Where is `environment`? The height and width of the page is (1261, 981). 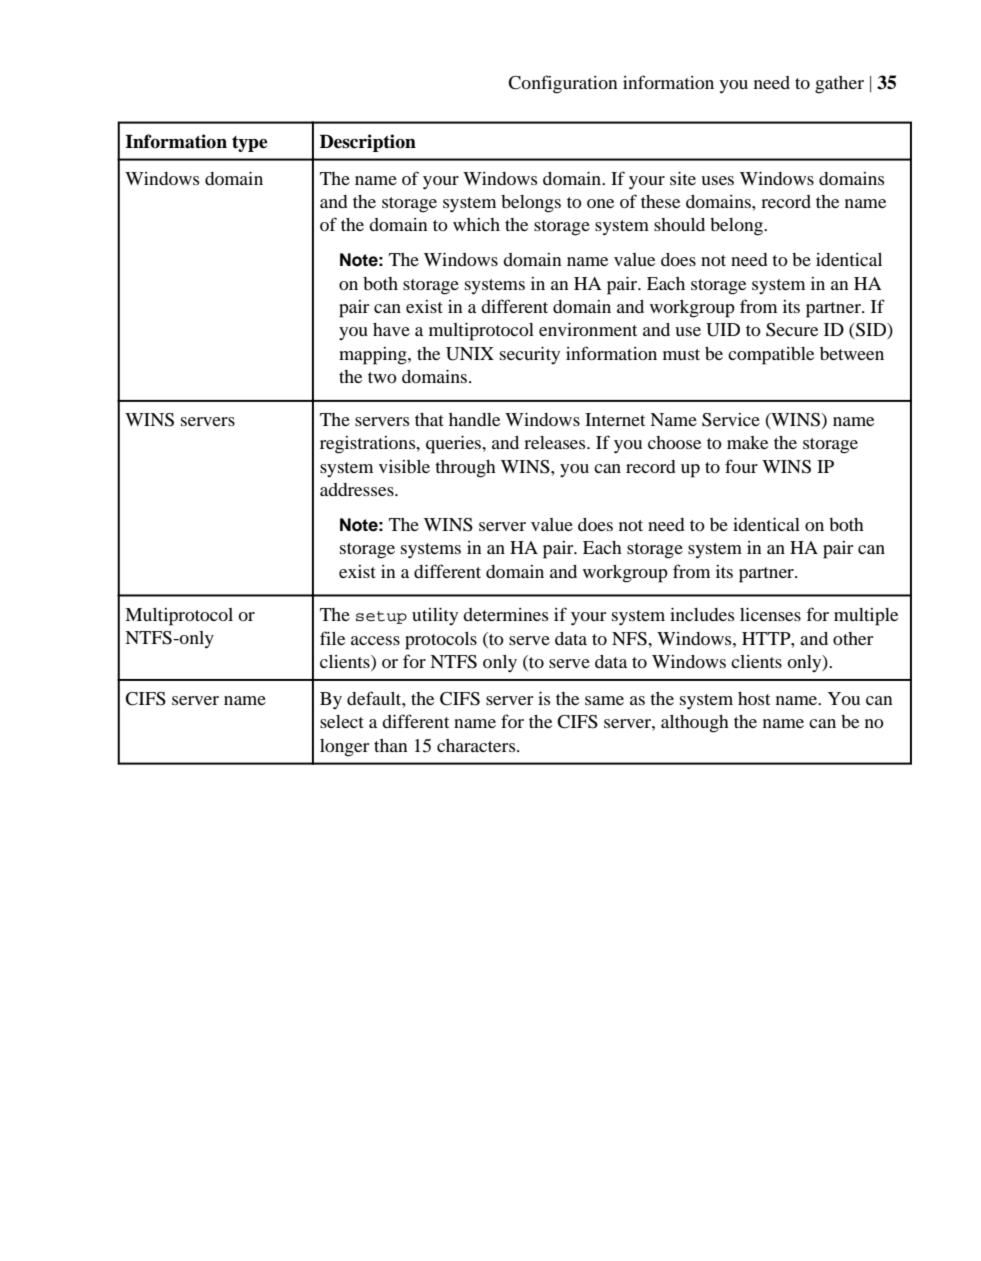 environment is located at coordinates (588, 329).
